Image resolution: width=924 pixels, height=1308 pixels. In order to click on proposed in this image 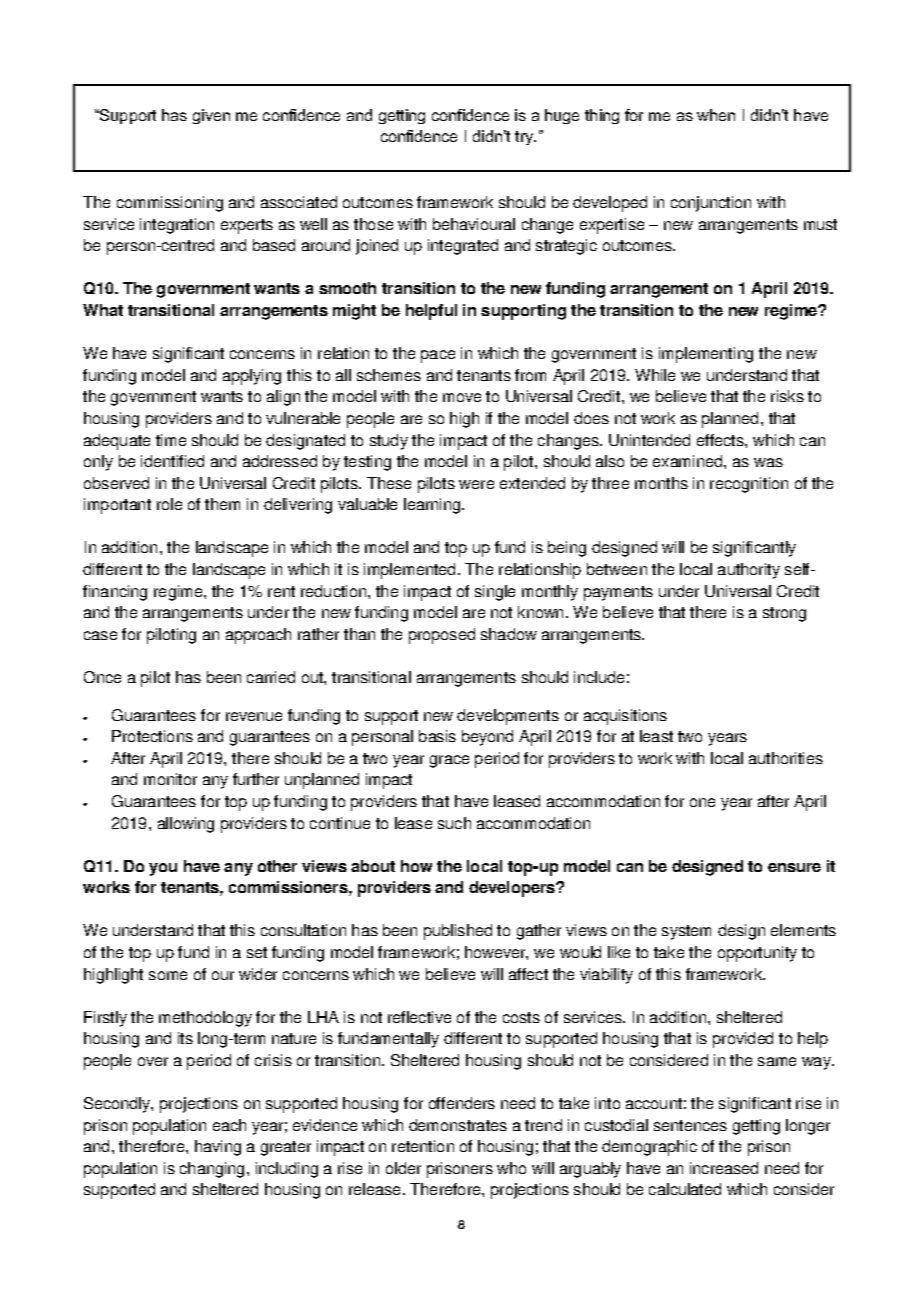, I will do `click(442, 636)`.
